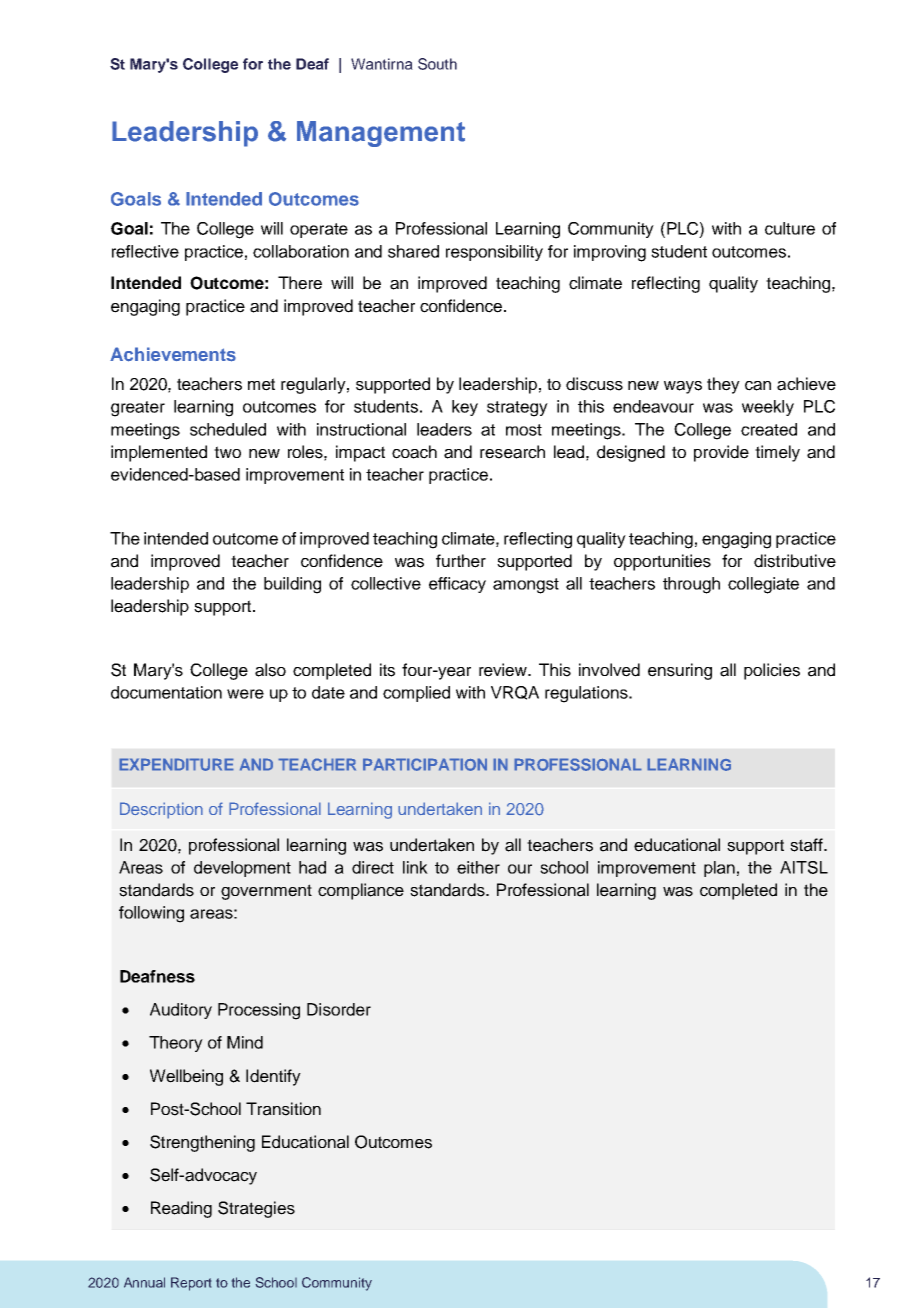 The image size is (924, 1308). I want to click on South, so click(437, 64).
